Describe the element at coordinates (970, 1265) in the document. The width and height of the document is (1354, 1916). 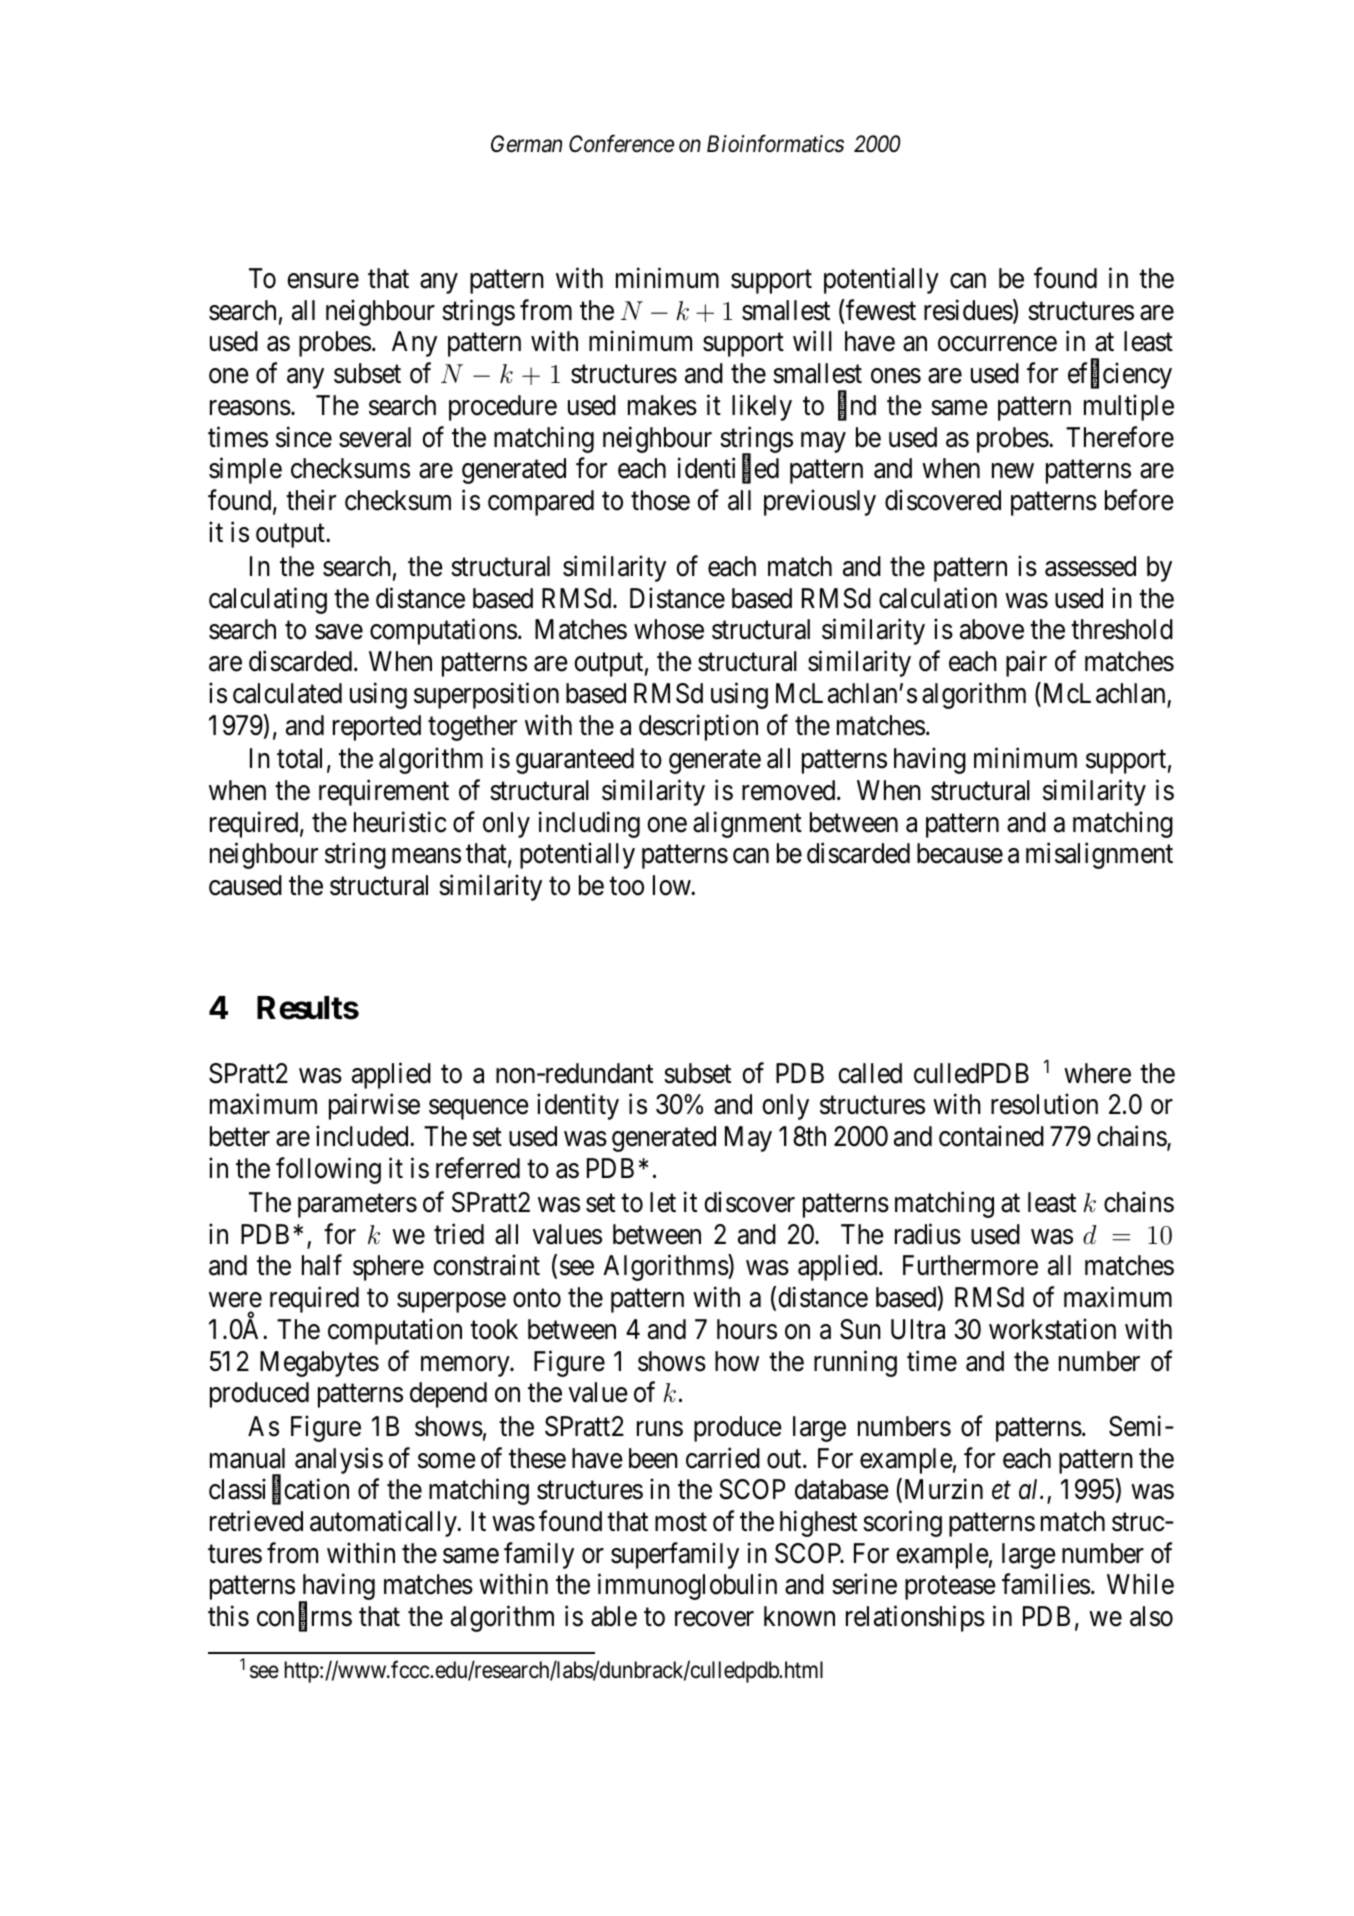
I see `Furthermore` at that location.
